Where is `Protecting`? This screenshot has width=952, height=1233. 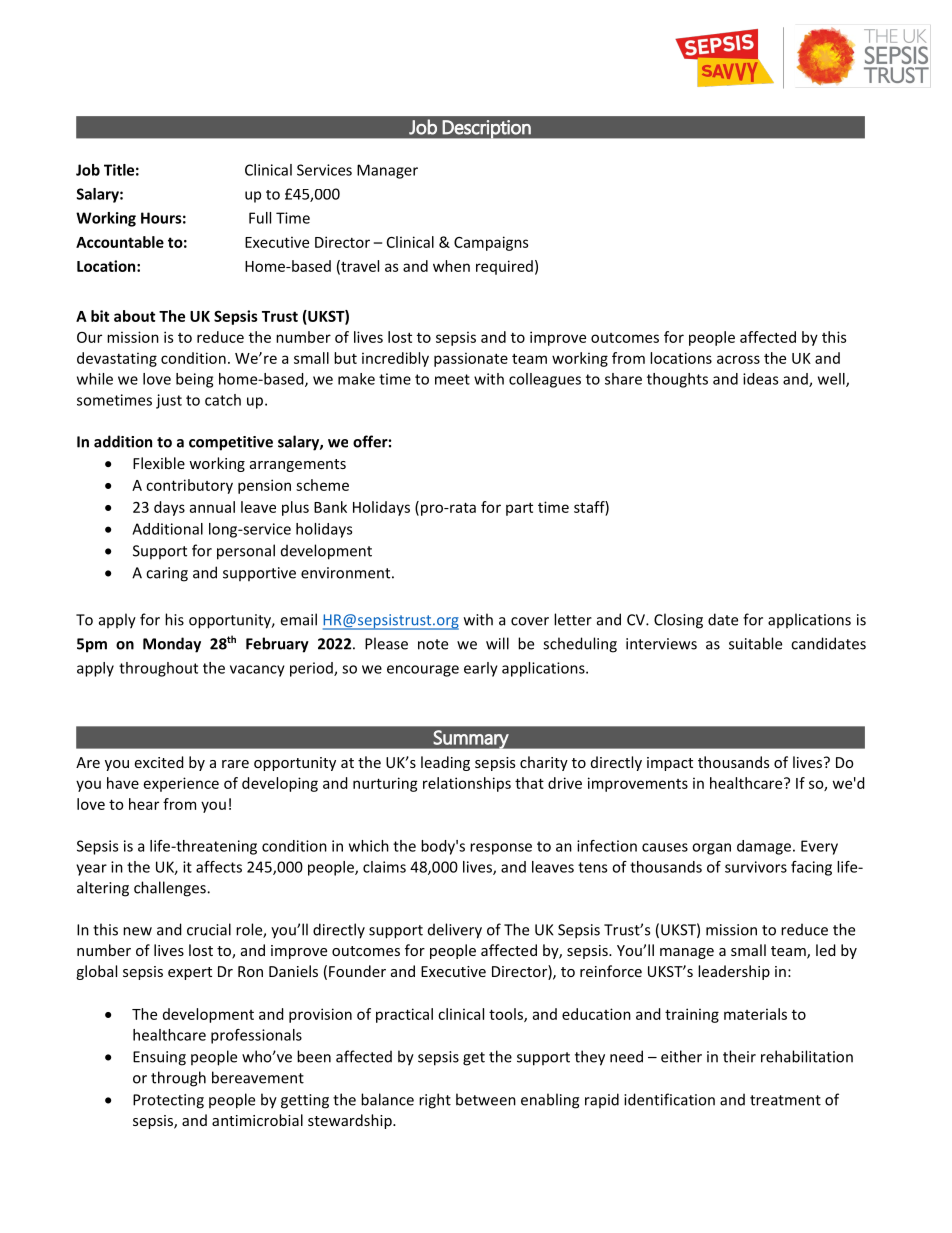 Protecting is located at coordinates (168, 1101).
